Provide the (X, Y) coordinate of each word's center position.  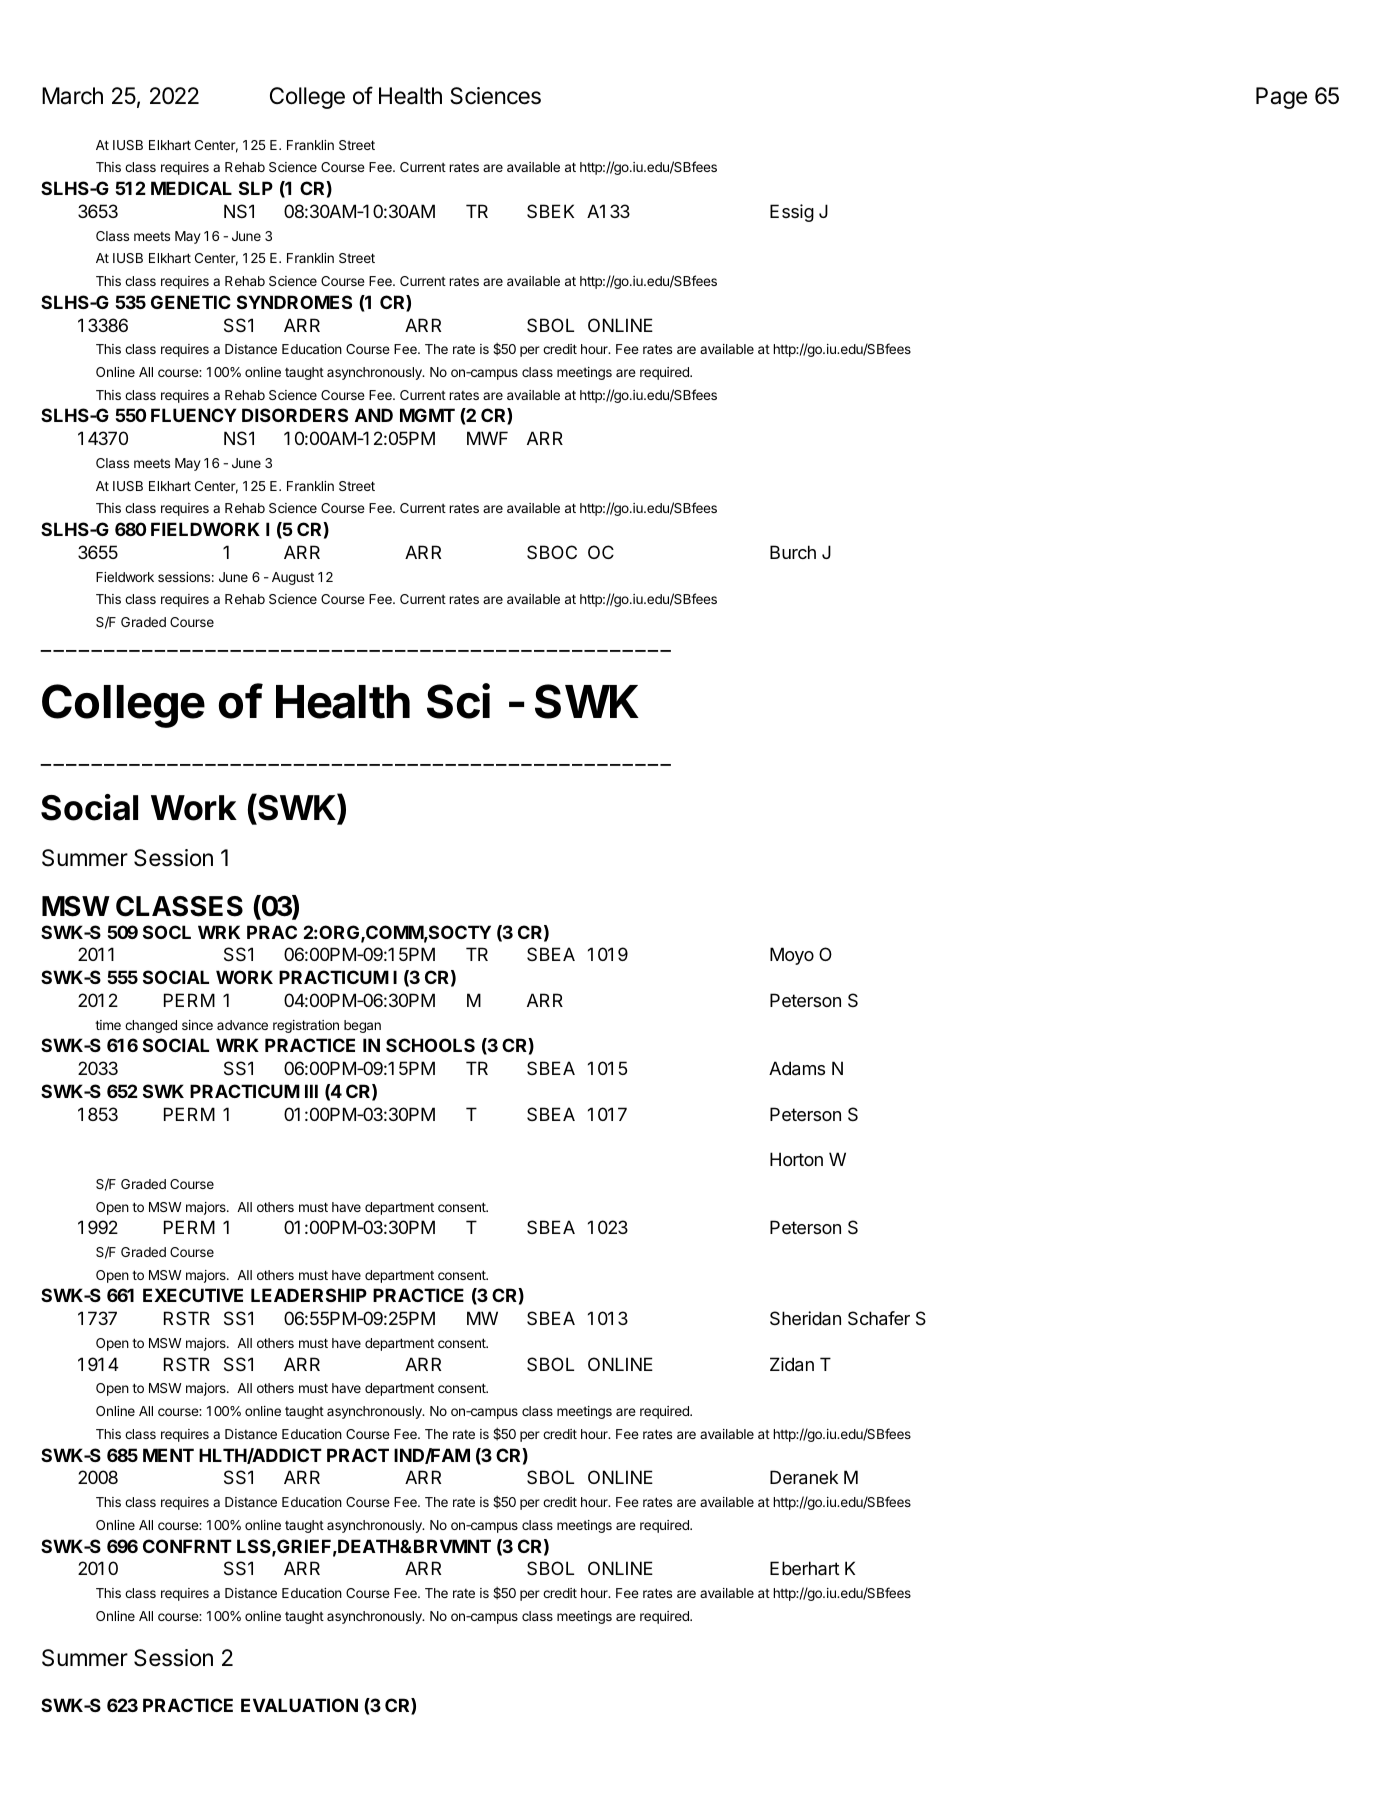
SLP (256, 188)
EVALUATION (299, 1705)
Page (1281, 98)
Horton (796, 1159)
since (197, 1025)
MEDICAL (191, 188)
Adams (797, 1068)
